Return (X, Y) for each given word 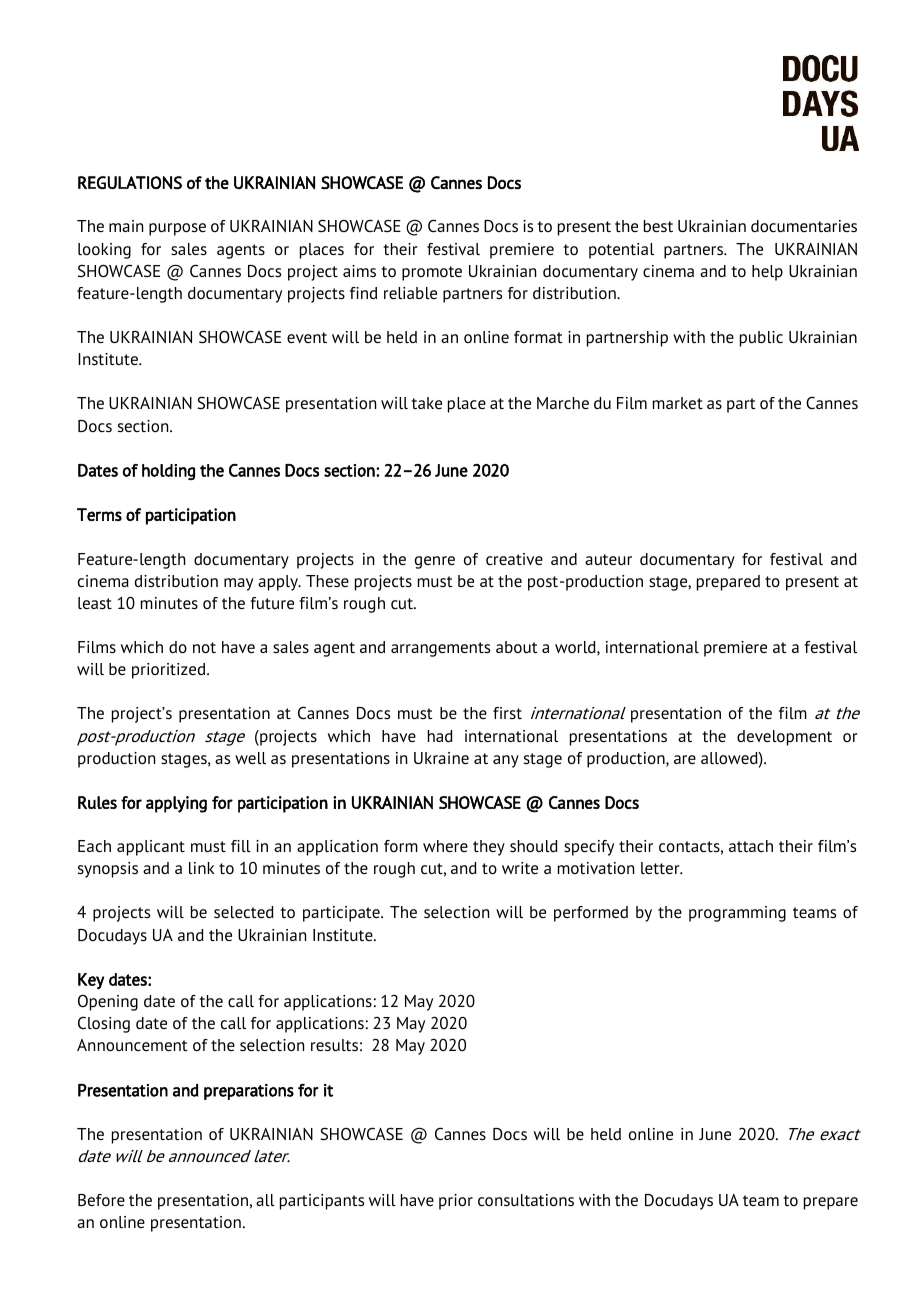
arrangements (440, 649)
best (658, 226)
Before (101, 1200)
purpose (177, 229)
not (204, 647)
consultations (526, 1200)
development (784, 738)
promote (432, 273)
